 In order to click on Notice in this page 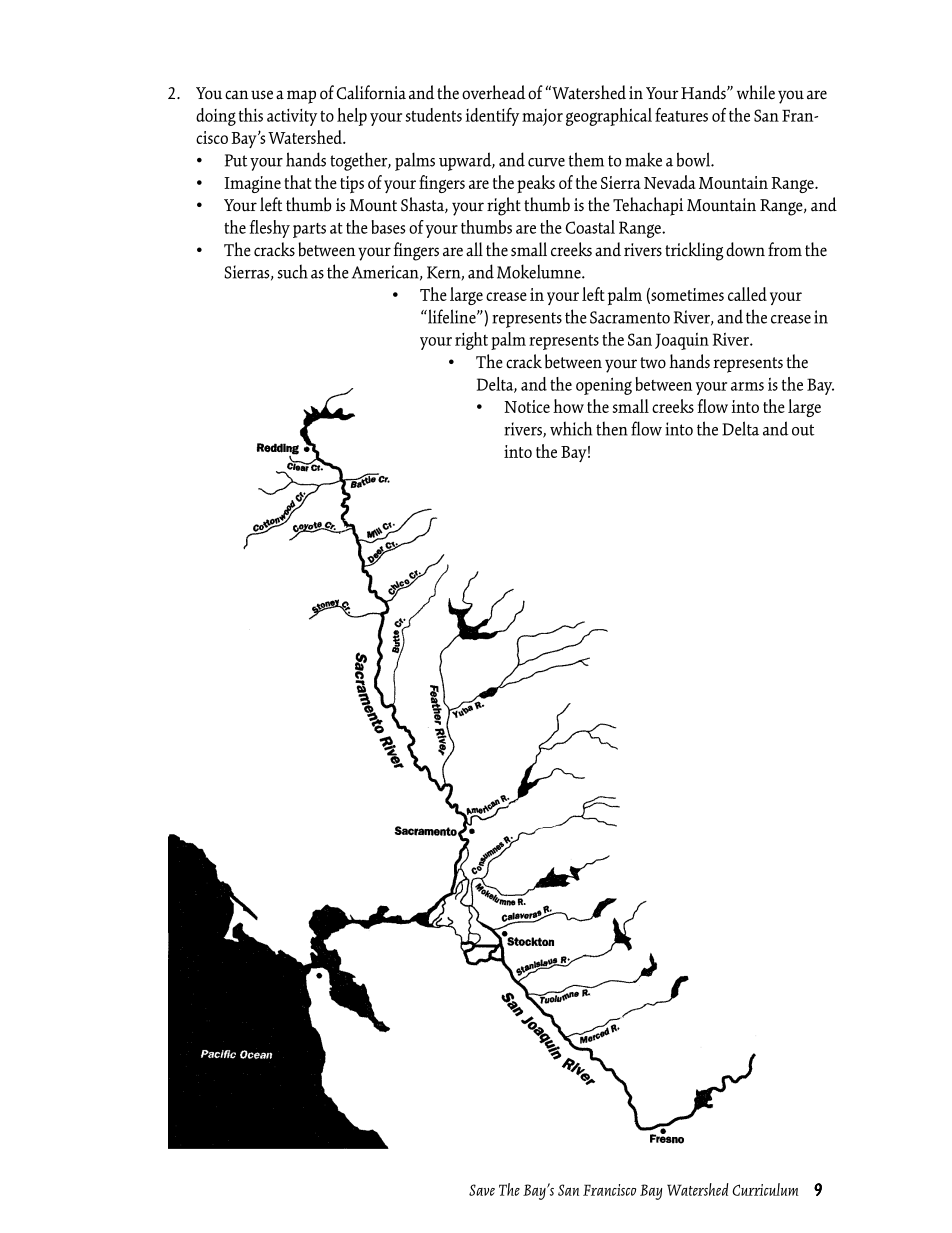, I will do `click(527, 406)`.
